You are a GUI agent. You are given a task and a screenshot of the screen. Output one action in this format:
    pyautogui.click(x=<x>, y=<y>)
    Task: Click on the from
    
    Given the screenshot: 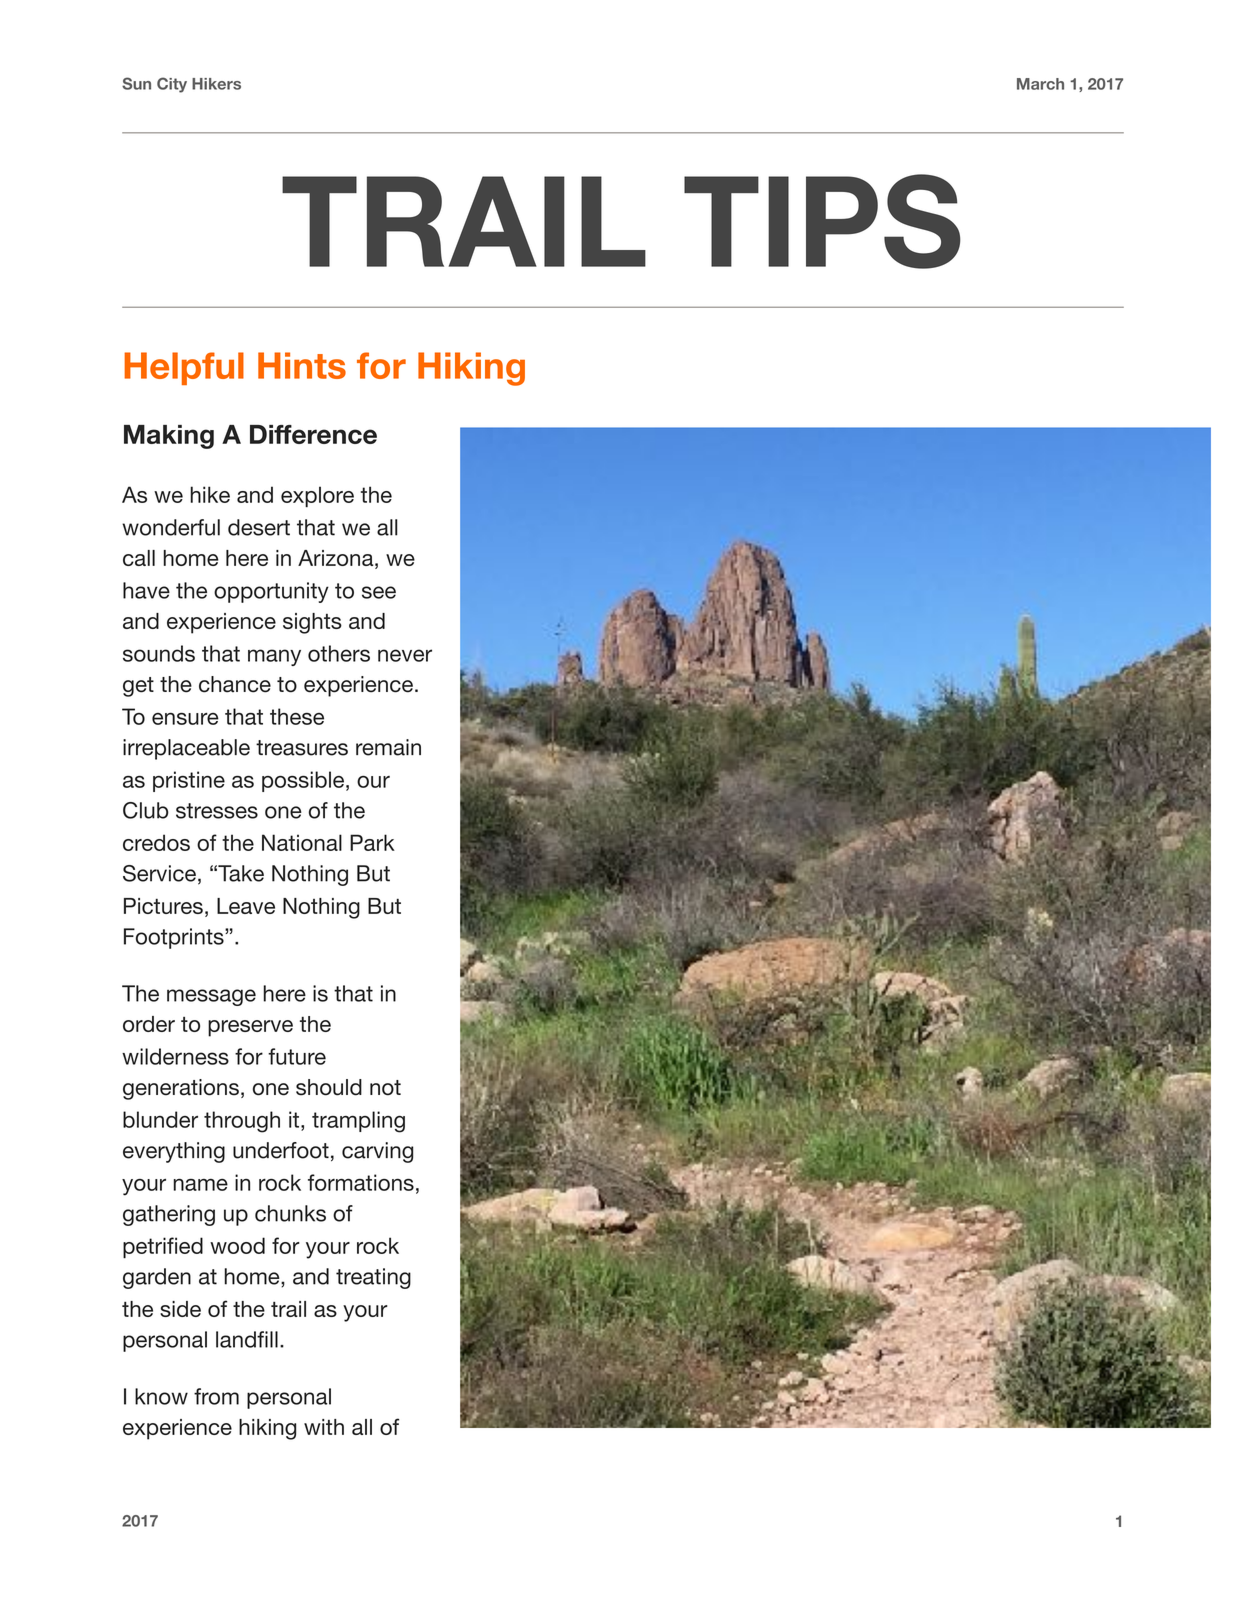 What is the action you would take?
    pyautogui.click(x=216, y=1396)
